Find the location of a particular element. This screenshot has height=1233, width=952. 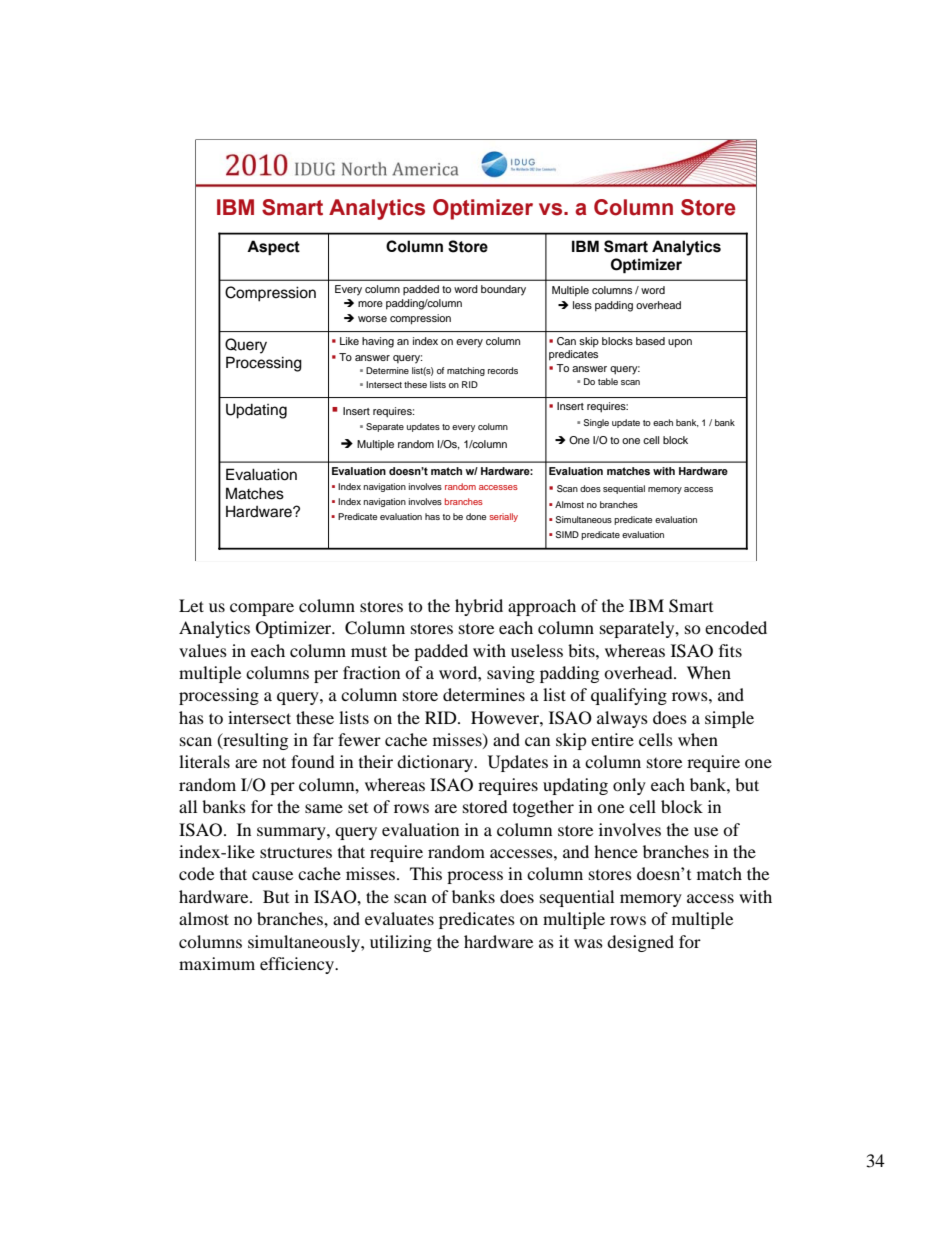

maximum is located at coordinates (217, 963).
